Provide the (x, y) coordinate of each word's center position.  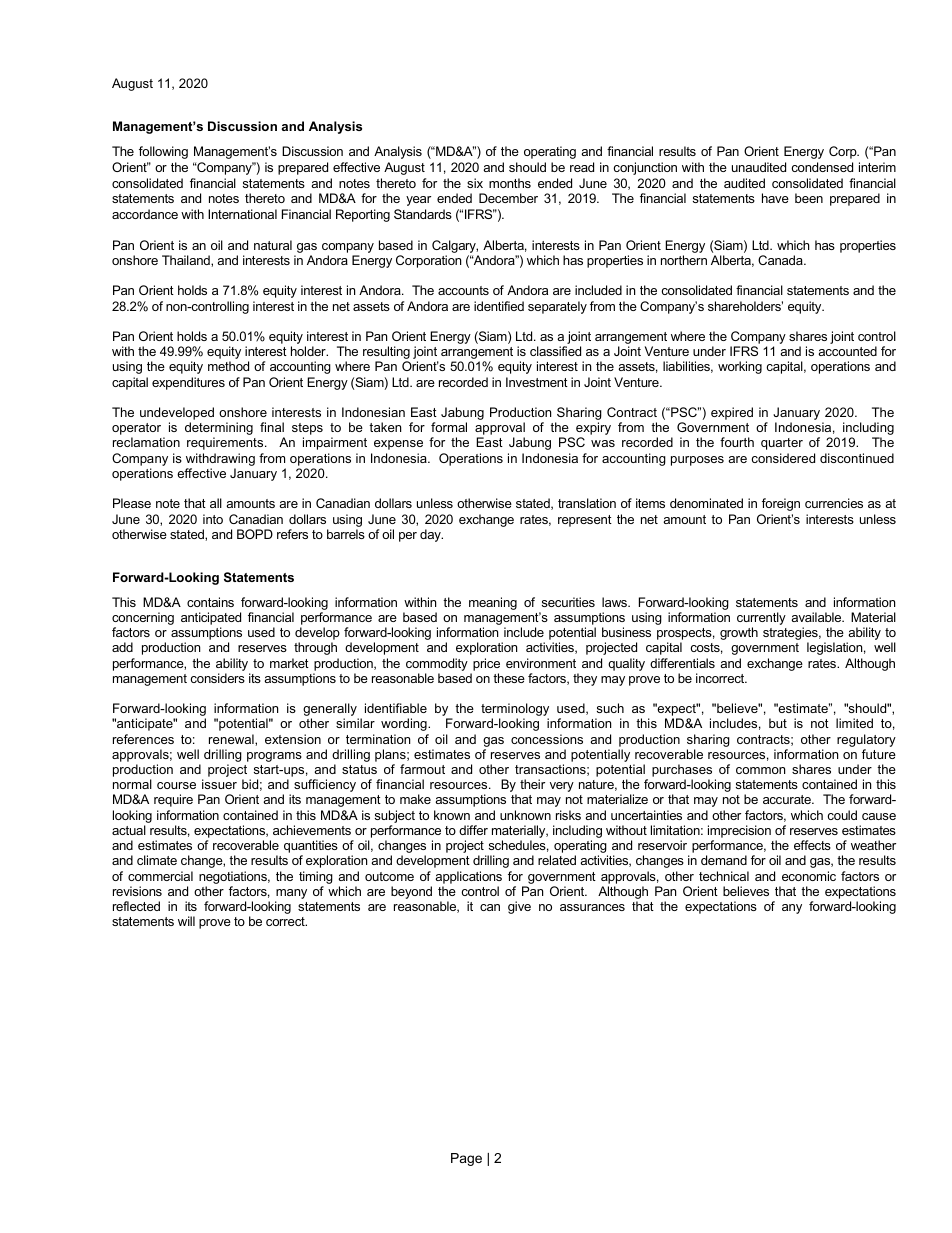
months (510, 183)
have (775, 198)
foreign (781, 504)
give (519, 907)
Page (466, 1159)
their (532, 784)
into (213, 519)
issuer (219, 784)
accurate (788, 799)
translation (587, 503)
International (242, 214)
